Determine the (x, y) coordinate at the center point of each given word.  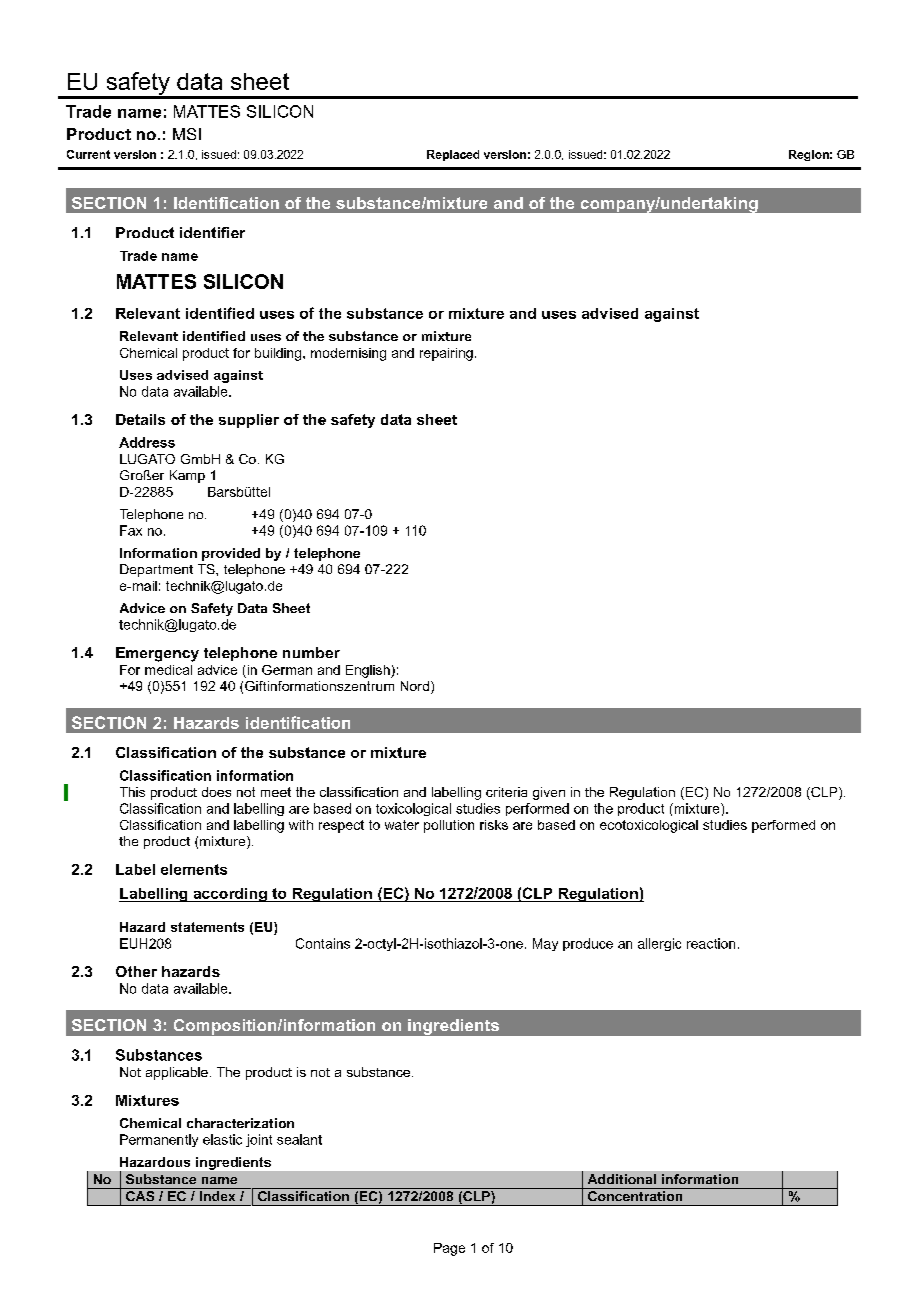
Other (136, 971)
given (549, 793)
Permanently (159, 1140)
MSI (187, 134)
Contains (323, 943)
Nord (415, 686)
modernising (348, 354)
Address (147, 442)
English (369, 671)
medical (168, 670)
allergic (659, 944)
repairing (446, 354)
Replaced (453, 155)
